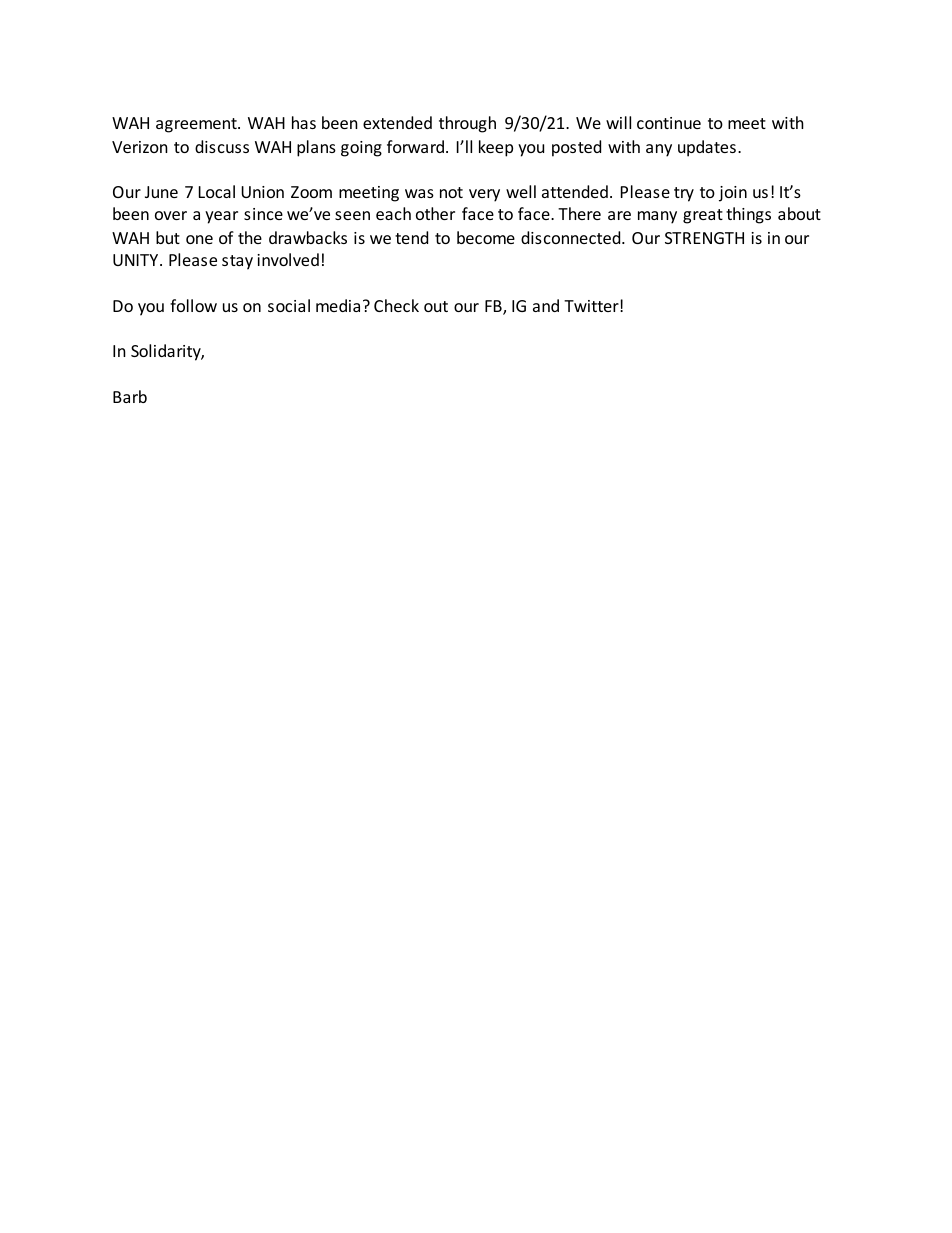 This screenshot has width=952, height=1233. What do you see at coordinates (217, 191) in the screenshot?
I see `Local` at bounding box center [217, 191].
